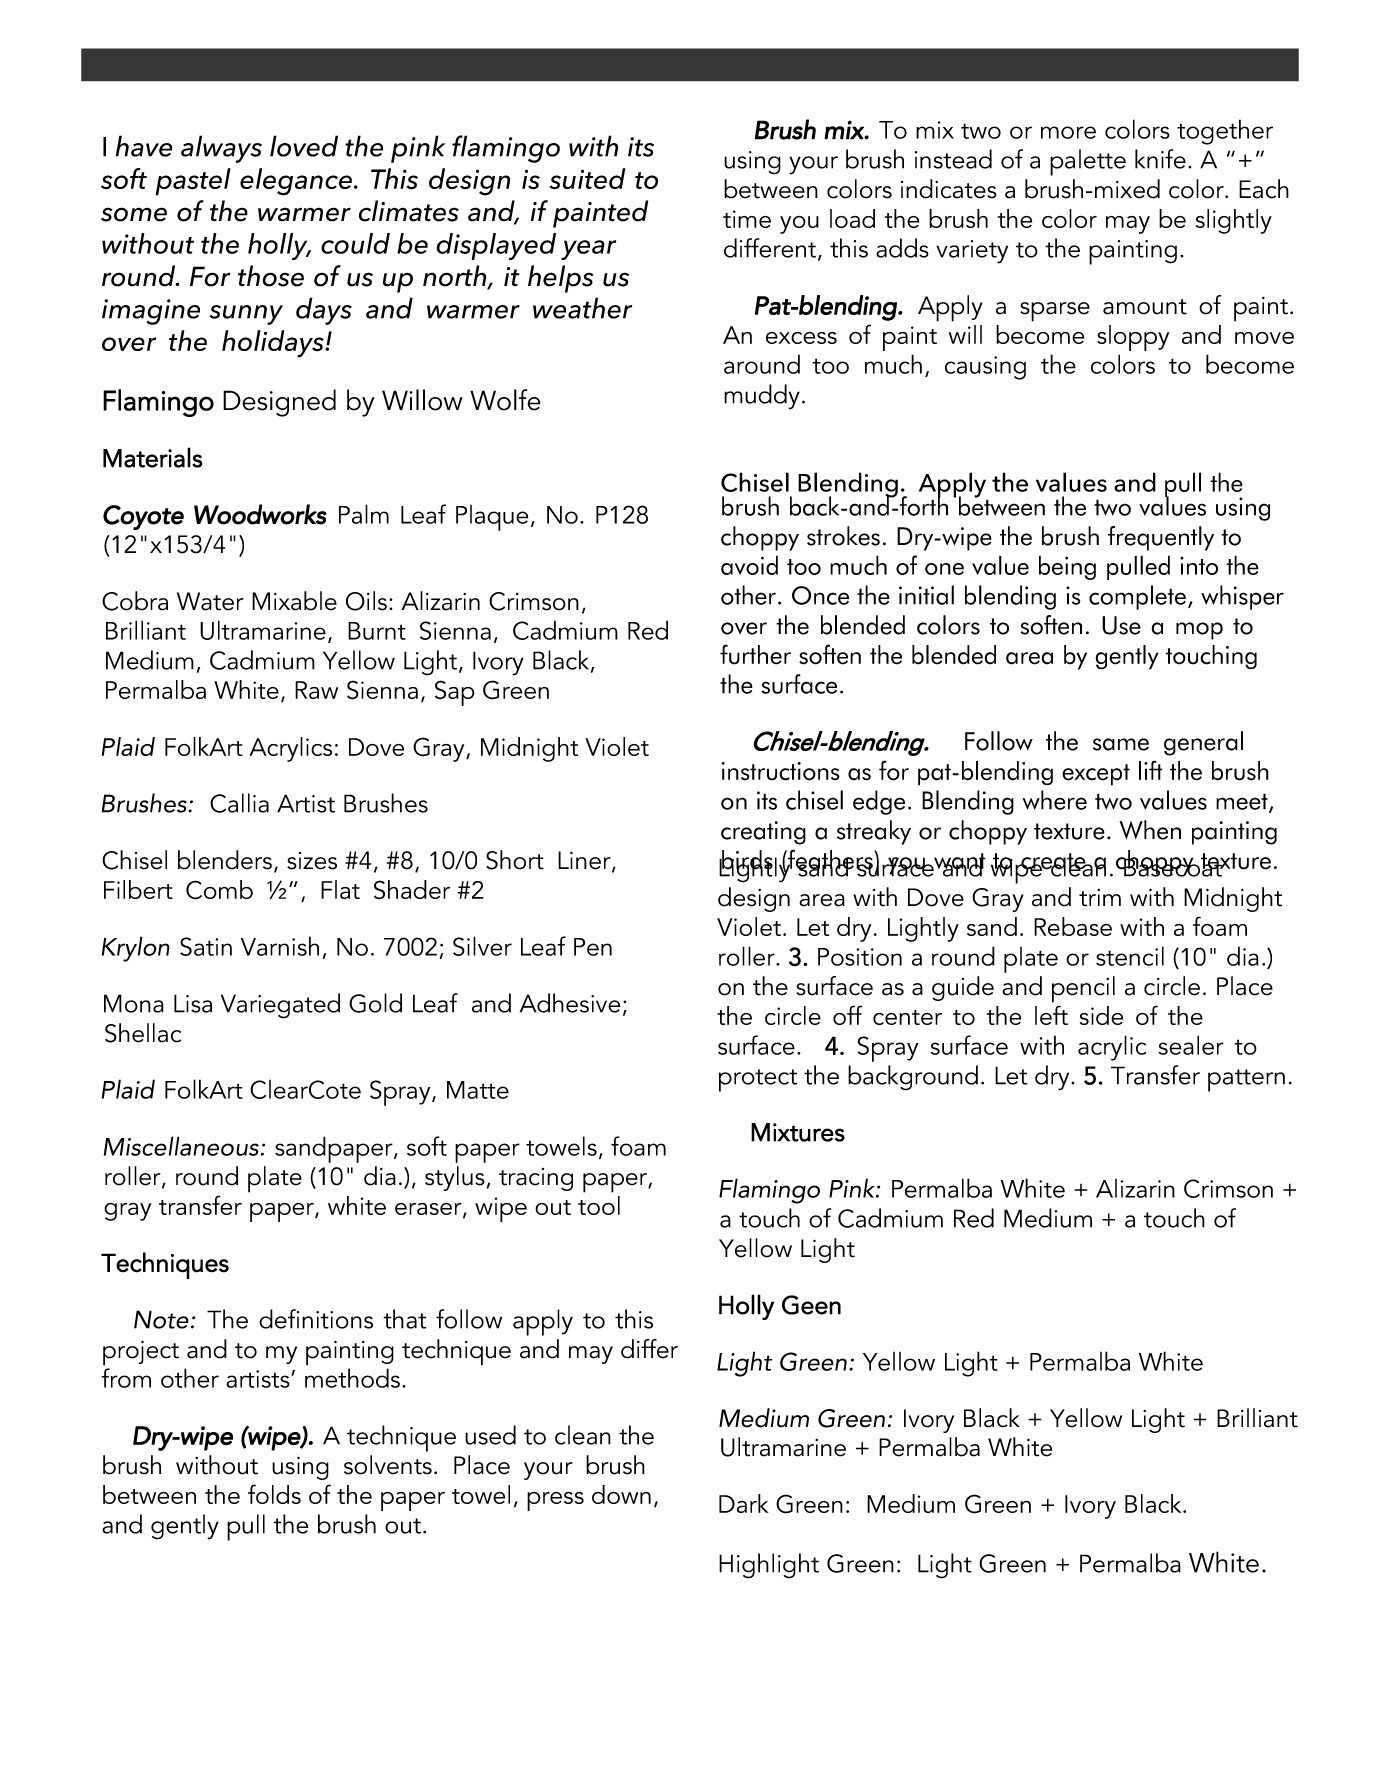 The width and height of the document is (1380, 1785). I want to click on folds, so click(274, 1494).
